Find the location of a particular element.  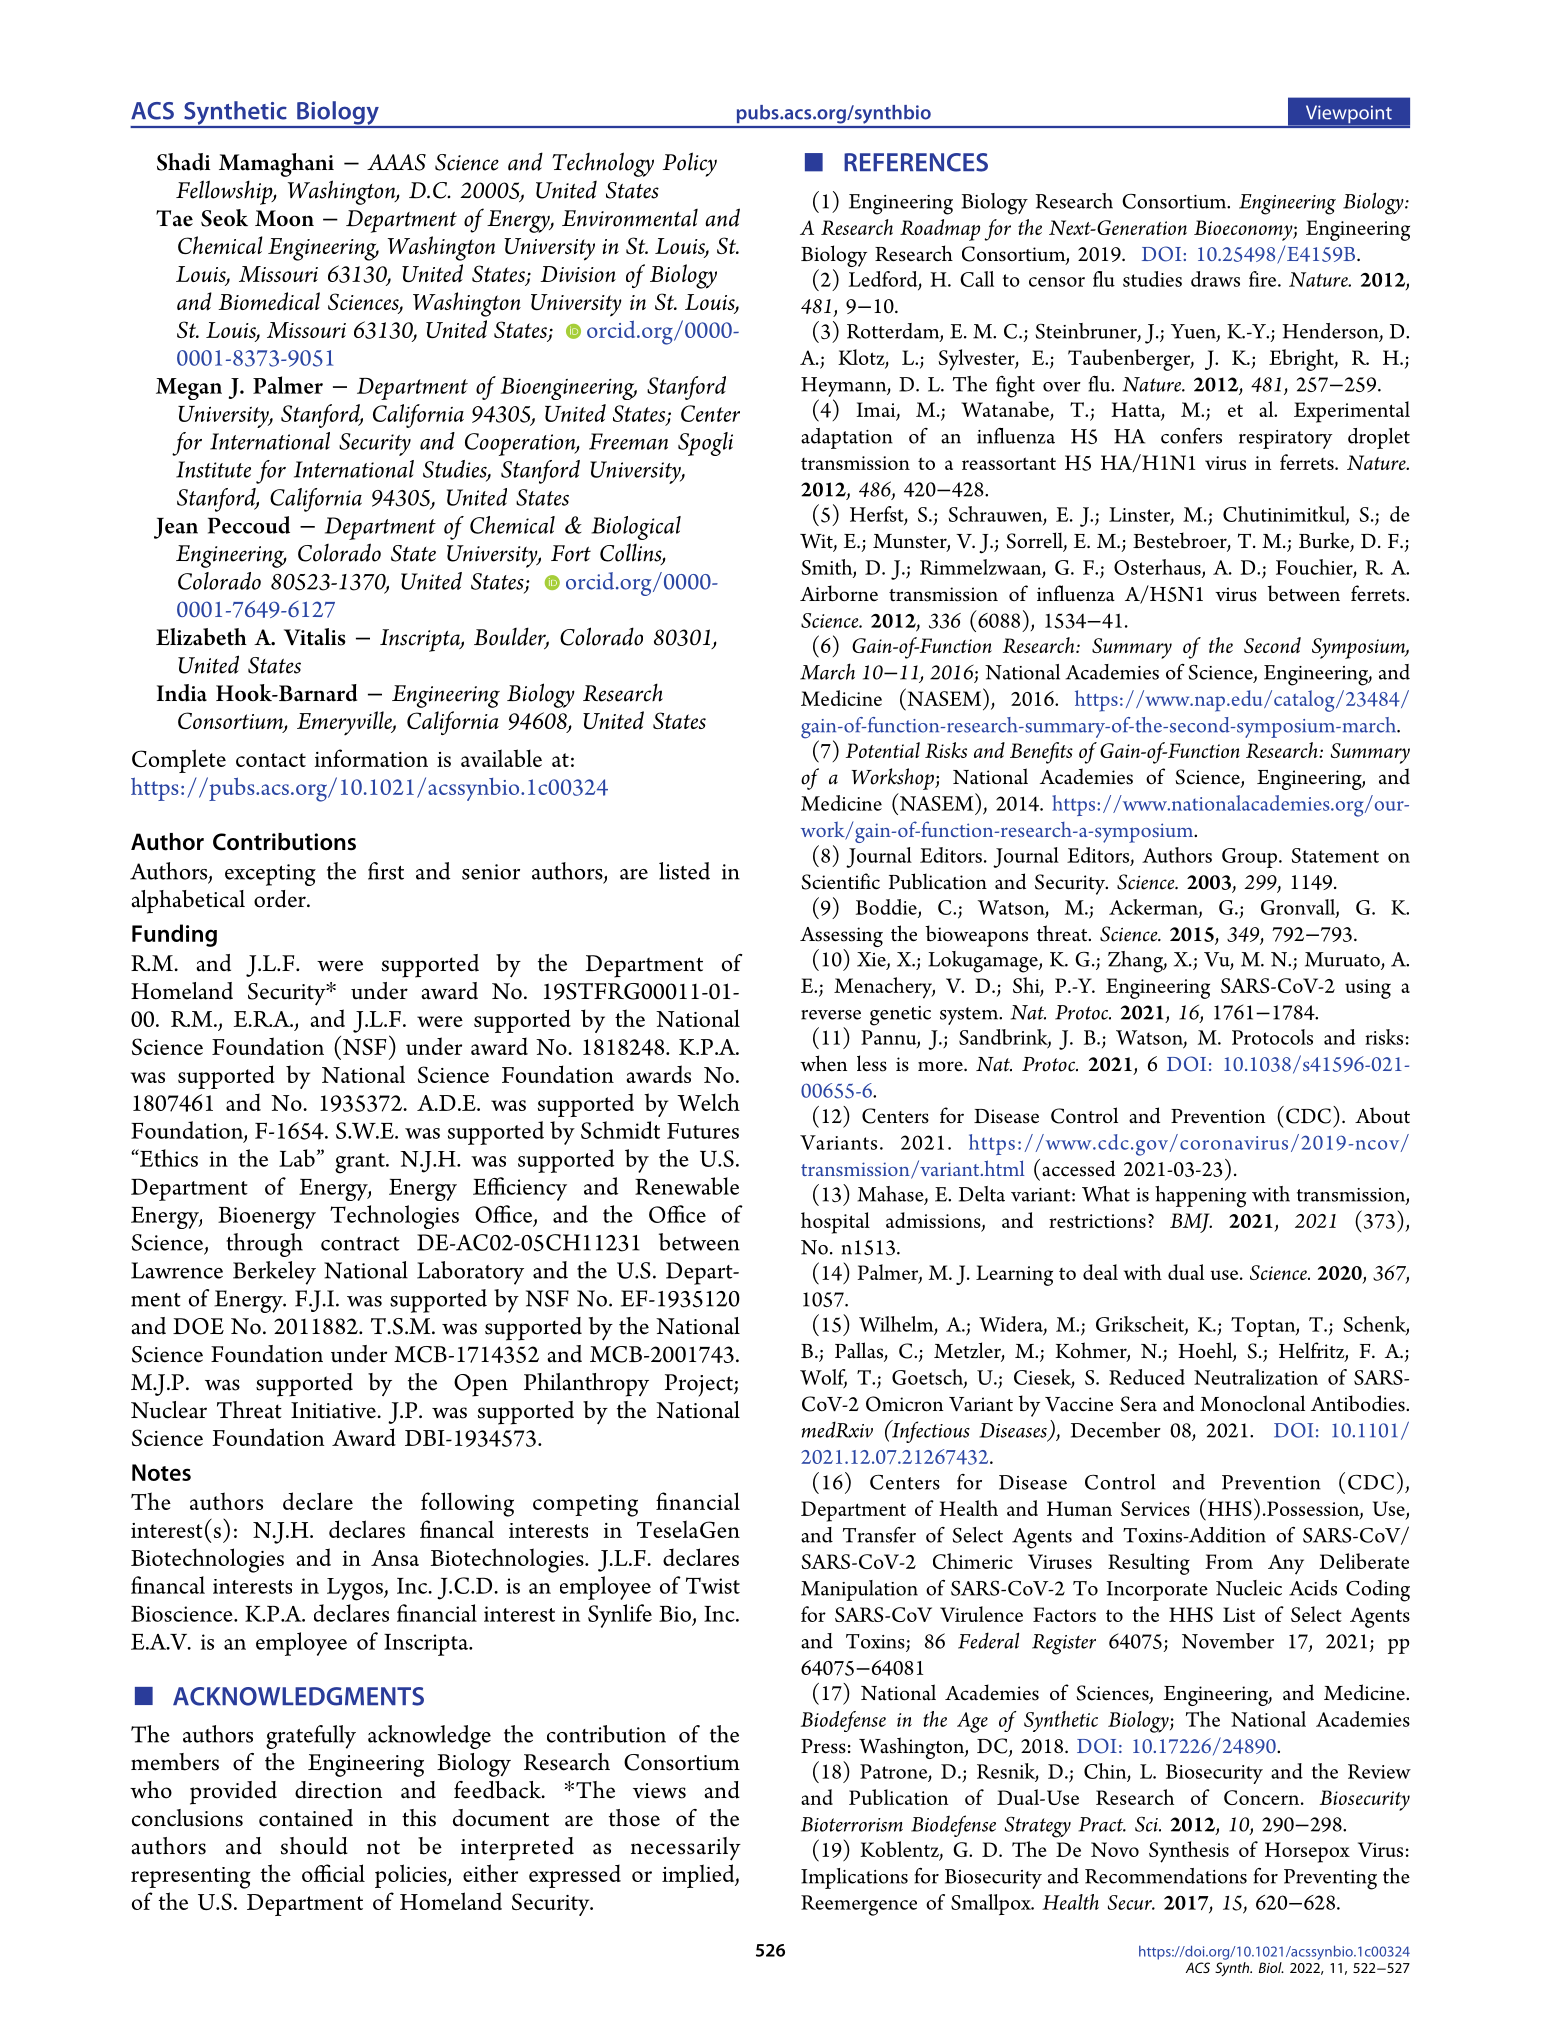

Viewpoint is located at coordinates (1348, 115).
